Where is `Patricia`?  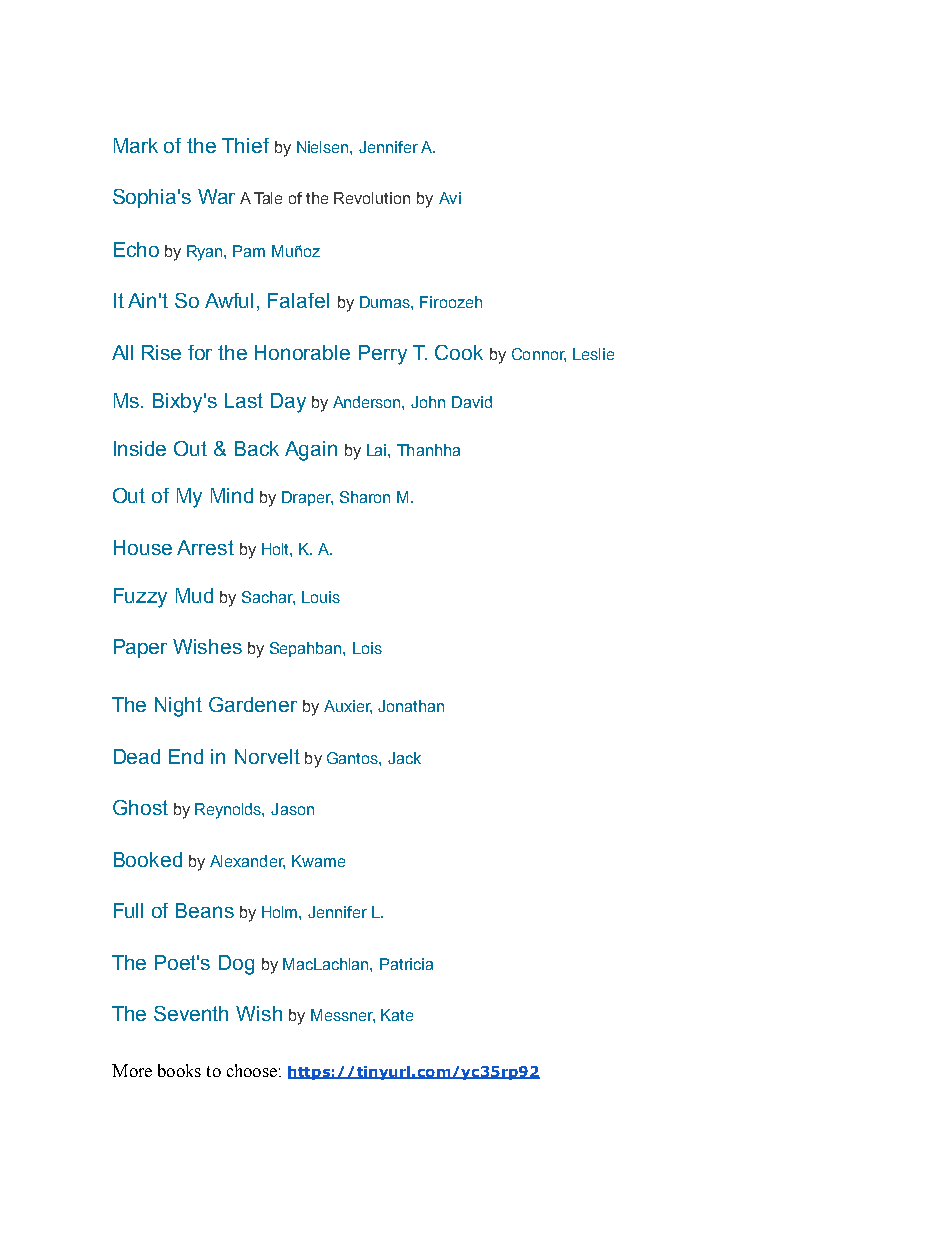 Patricia is located at coordinates (406, 964).
